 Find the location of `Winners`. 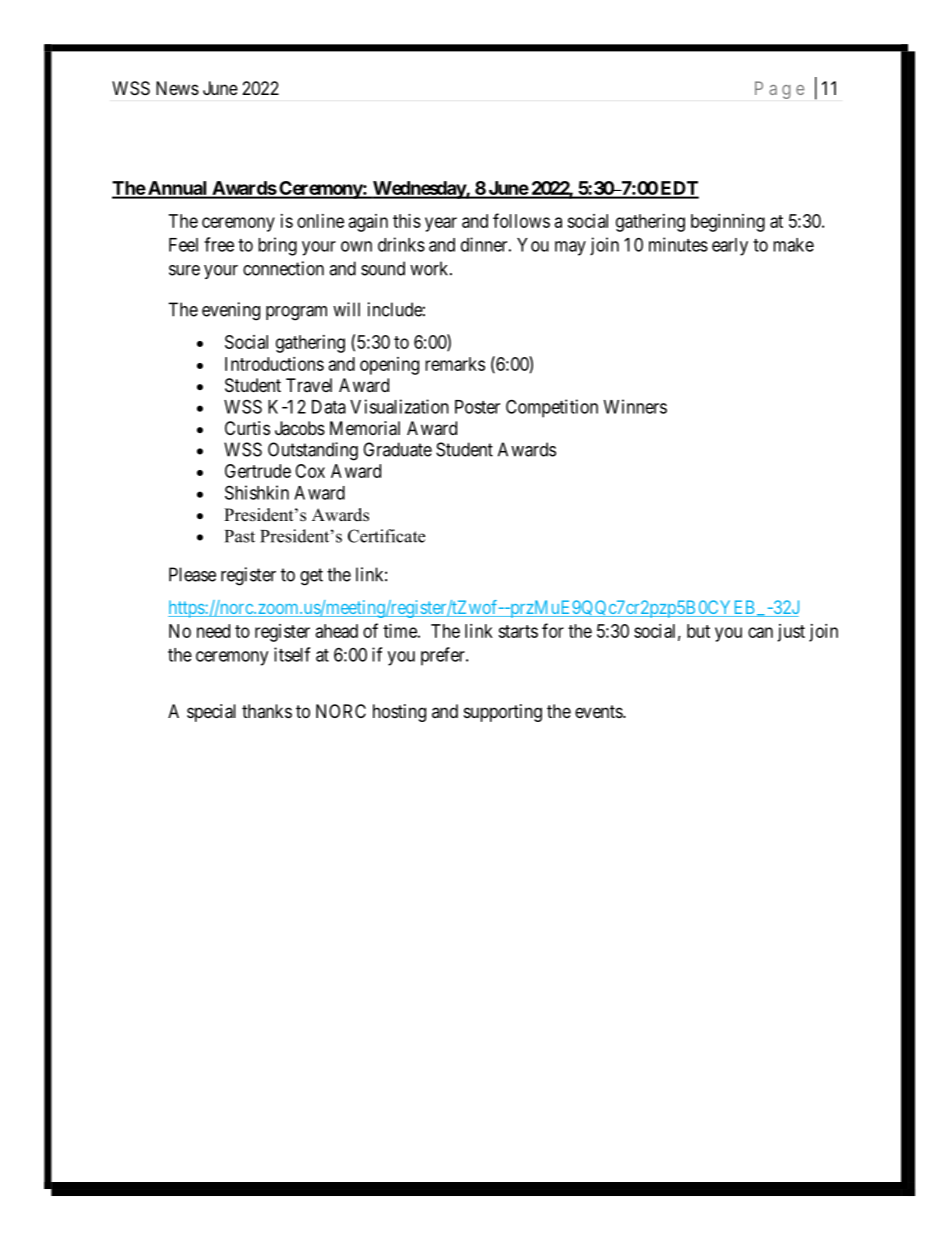

Winners is located at coordinates (635, 406).
